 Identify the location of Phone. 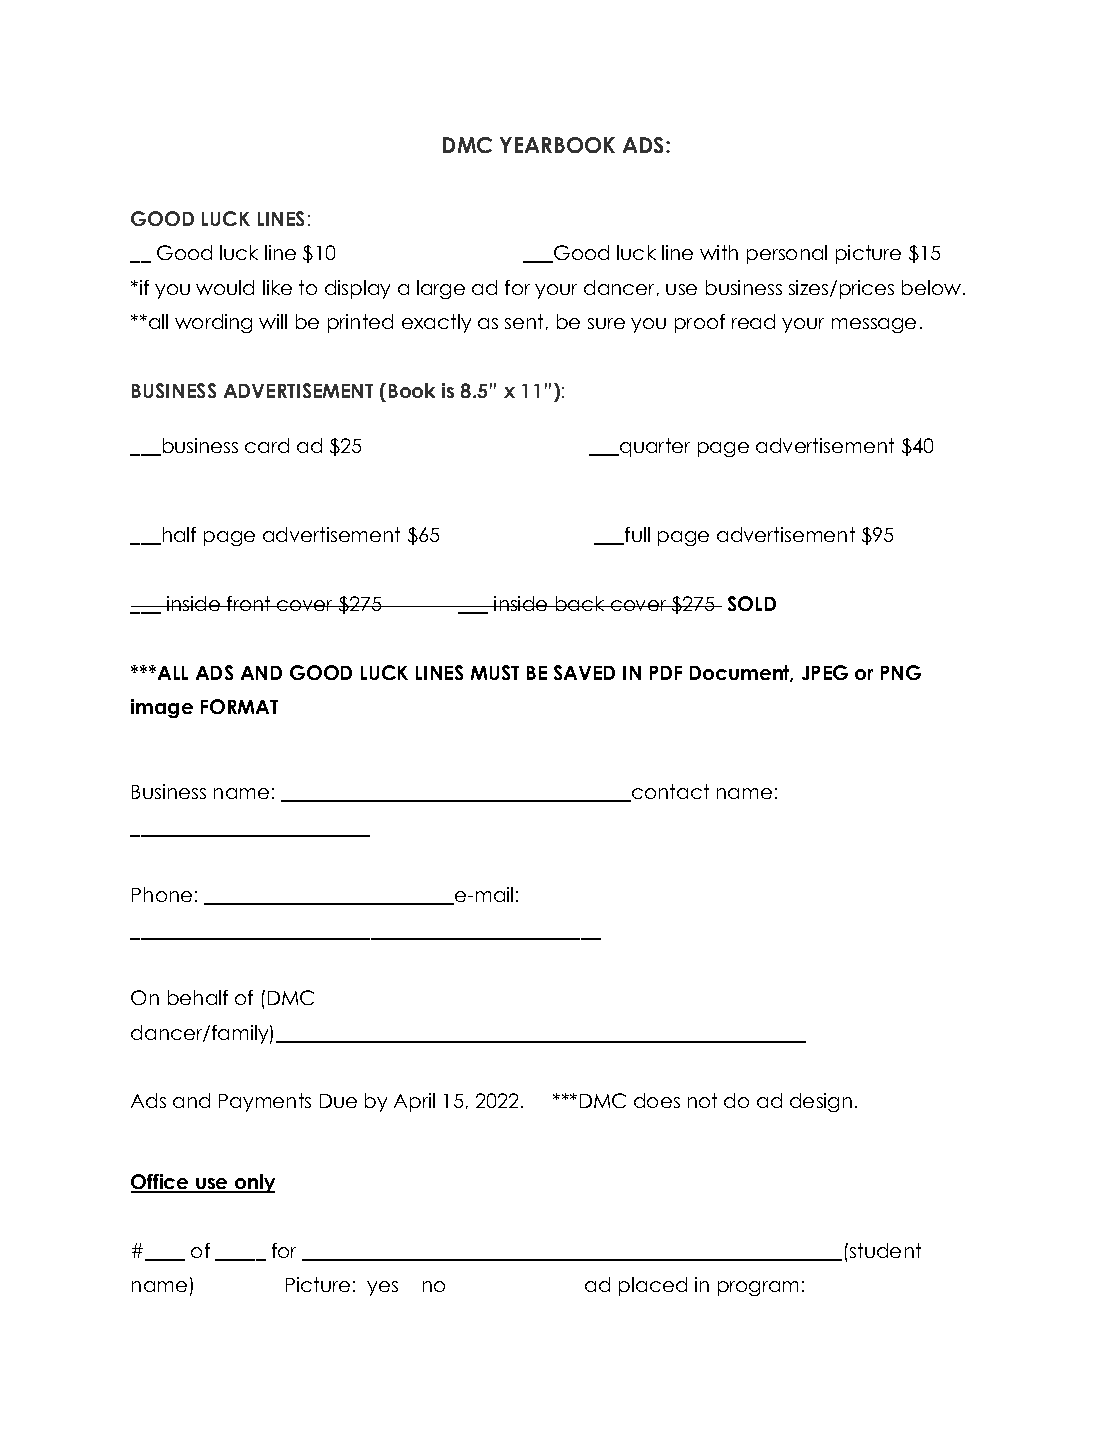
(162, 894).
